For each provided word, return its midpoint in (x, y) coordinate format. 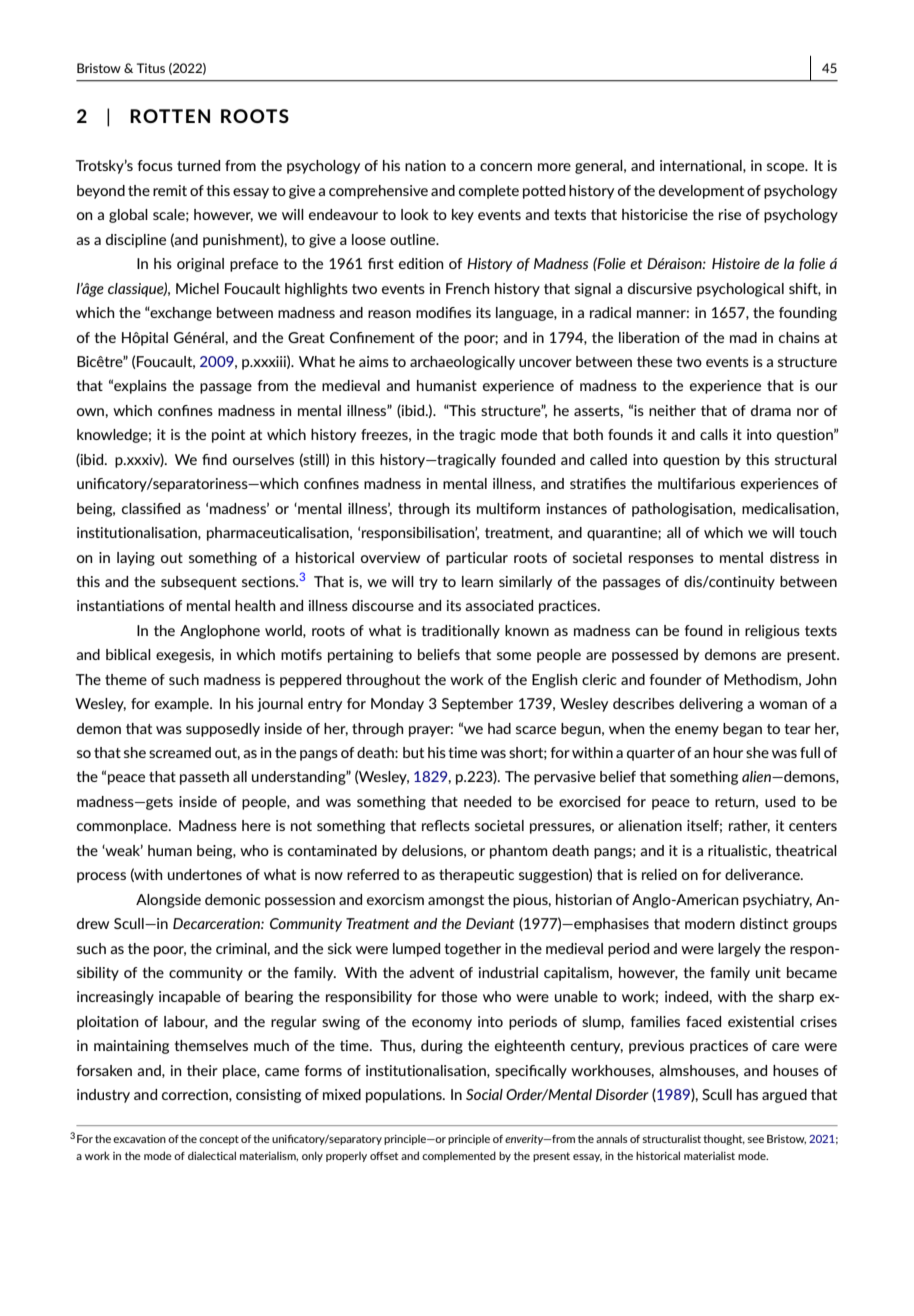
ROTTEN (170, 116)
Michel (197, 288)
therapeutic (476, 876)
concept (219, 1140)
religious (772, 632)
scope (787, 168)
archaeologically (462, 363)
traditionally (461, 632)
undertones (205, 874)
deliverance (763, 874)
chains (799, 337)
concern (506, 167)
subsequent (199, 583)
